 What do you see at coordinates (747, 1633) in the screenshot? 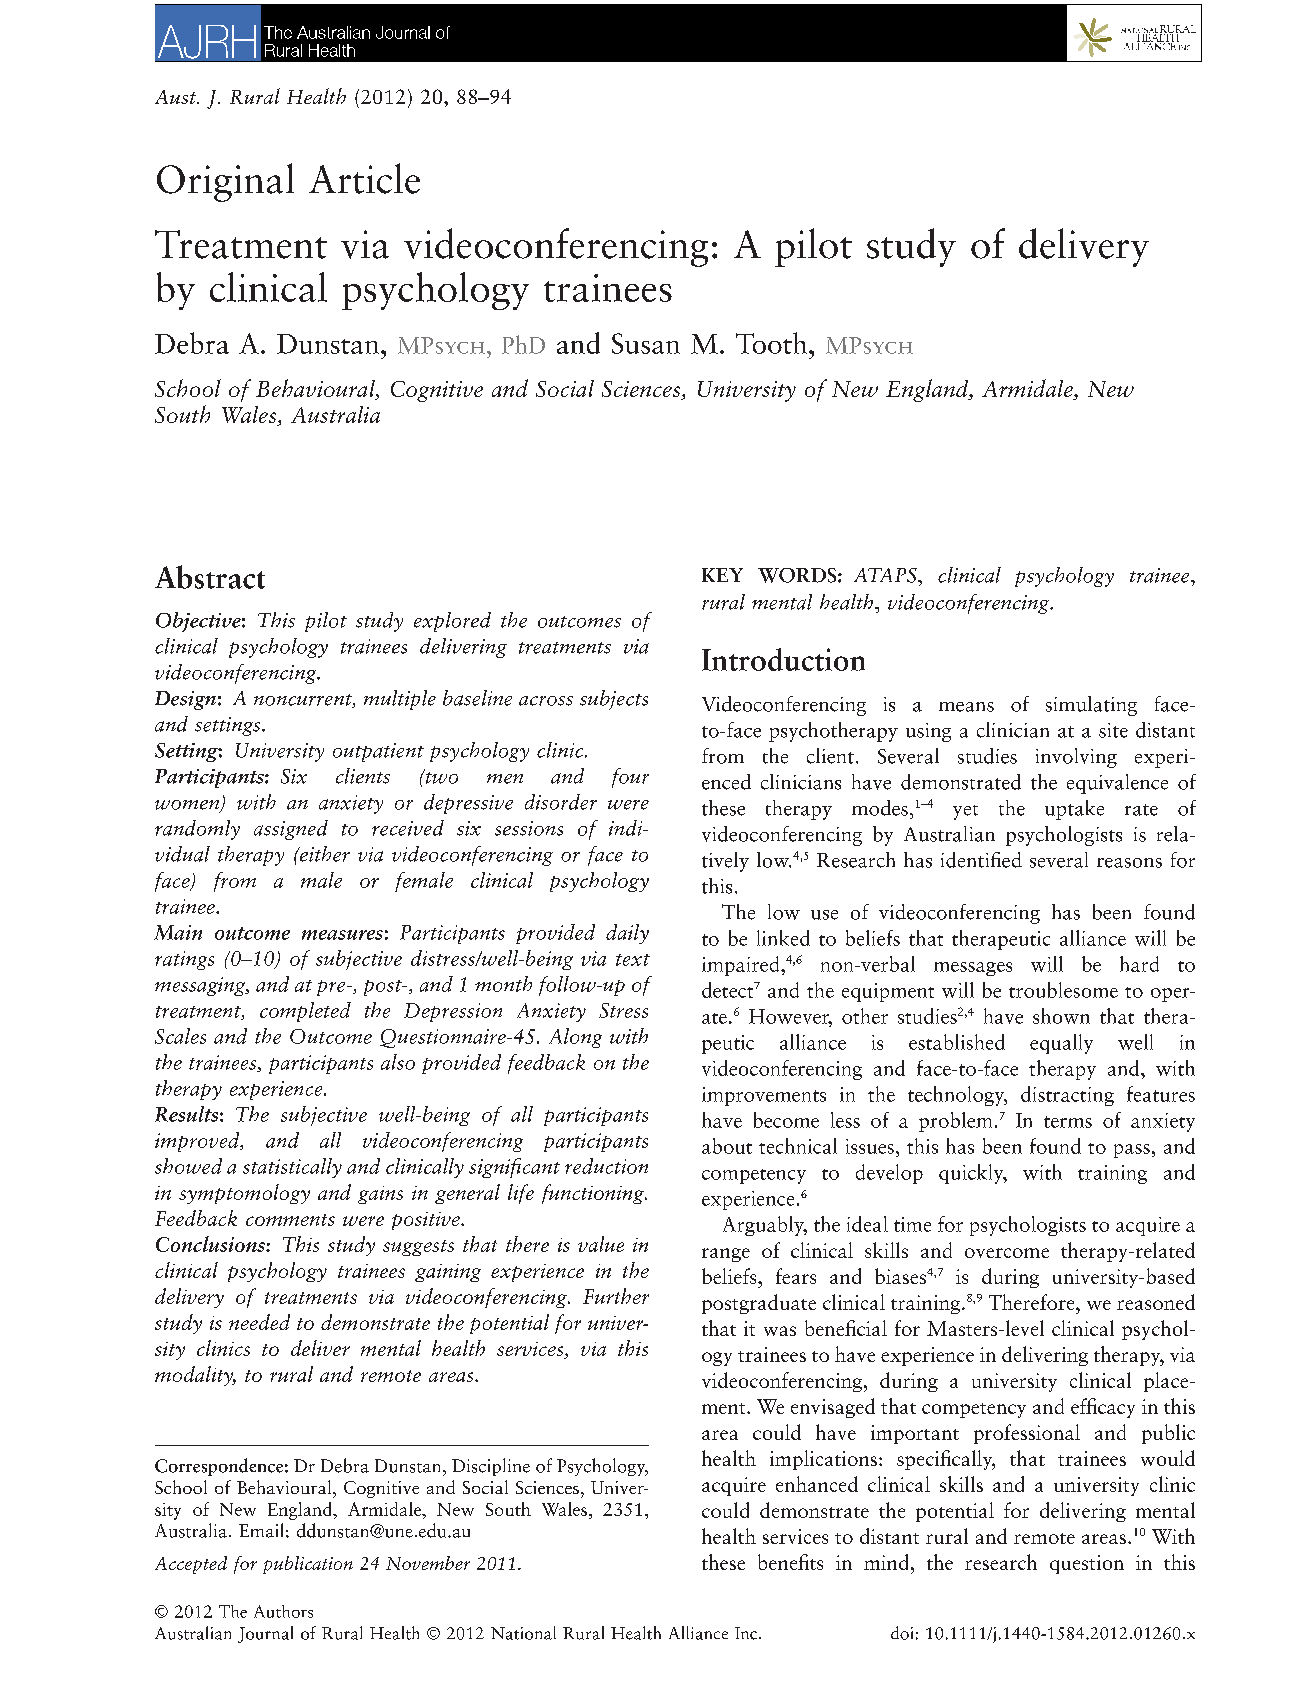
I see `Inc` at bounding box center [747, 1633].
